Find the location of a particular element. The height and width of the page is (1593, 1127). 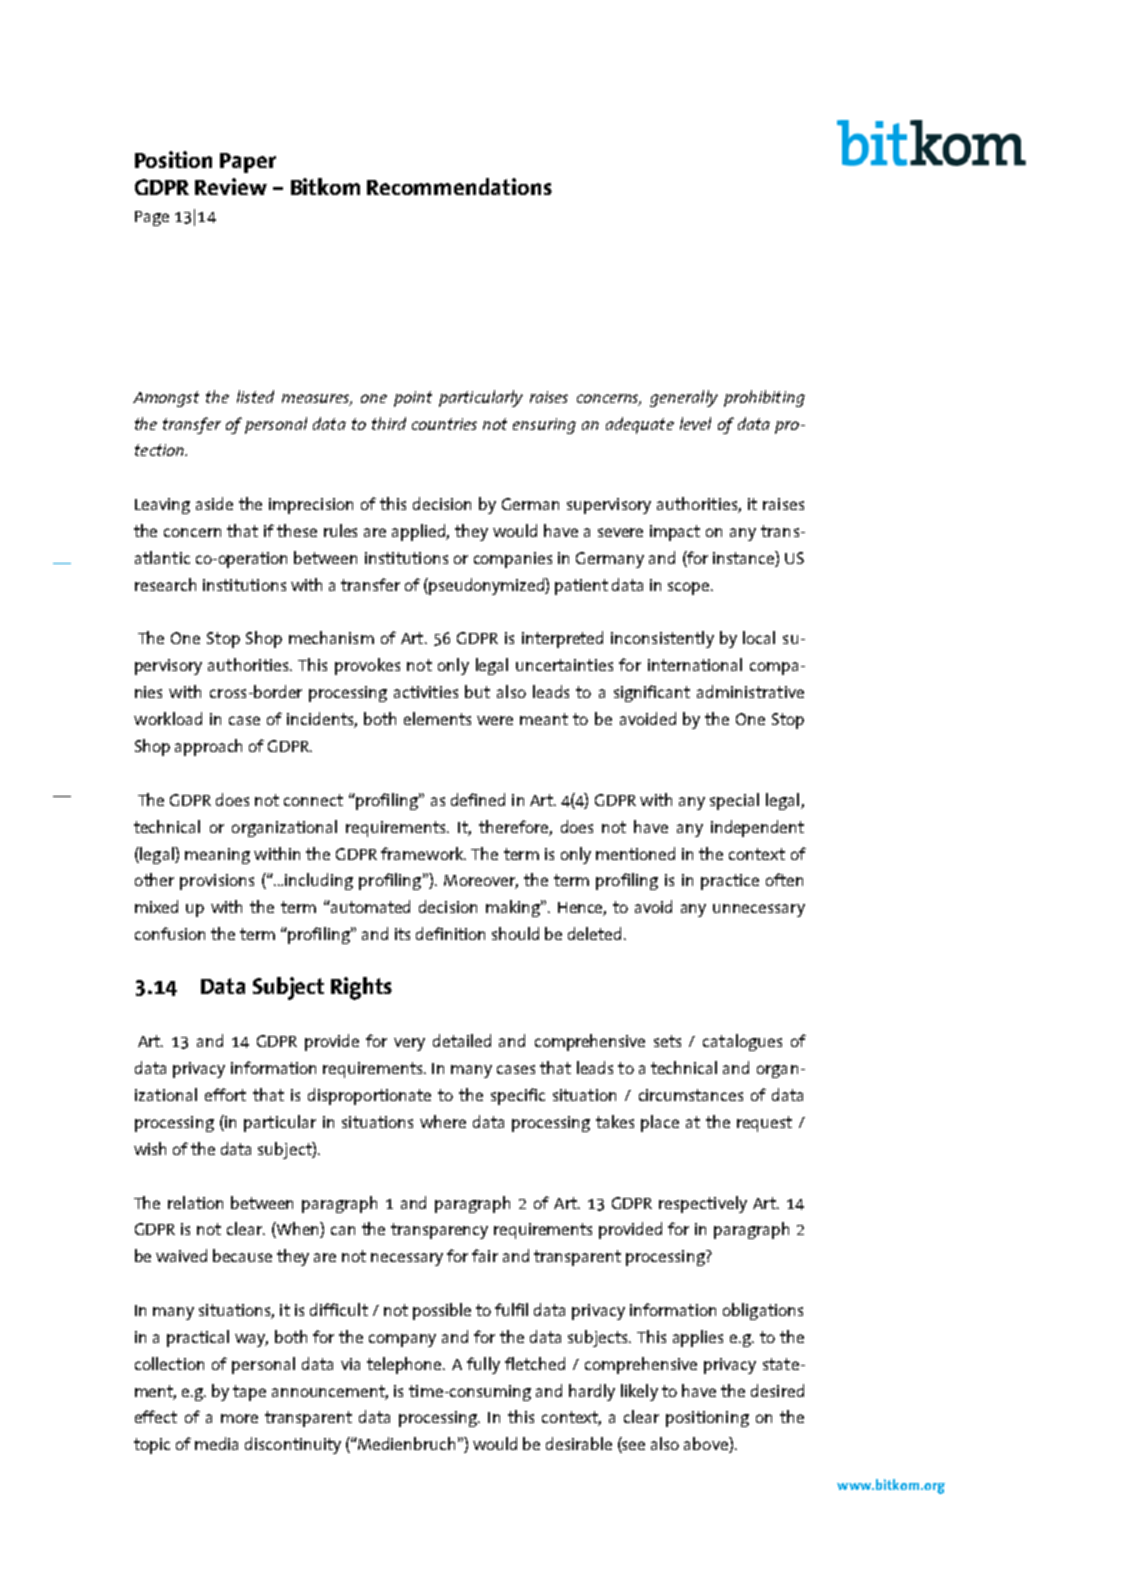

special is located at coordinates (734, 801).
